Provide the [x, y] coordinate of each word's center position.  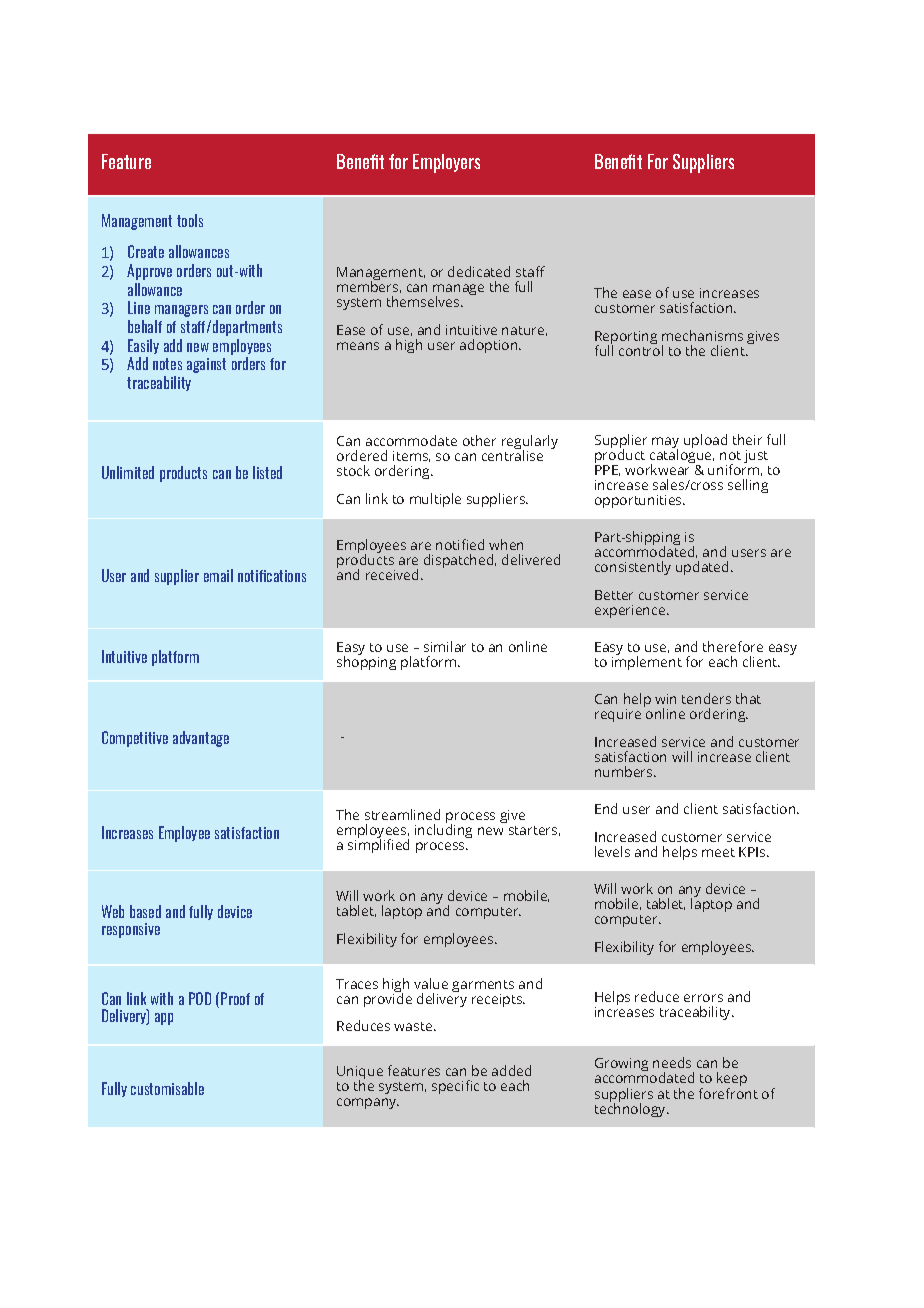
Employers [446, 163]
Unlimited [128, 472]
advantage [201, 739]
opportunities [639, 501]
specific [455, 1087]
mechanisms [702, 335]
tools [190, 220]
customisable [167, 1088]
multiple [435, 500]
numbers [625, 771]
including [443, 831]
